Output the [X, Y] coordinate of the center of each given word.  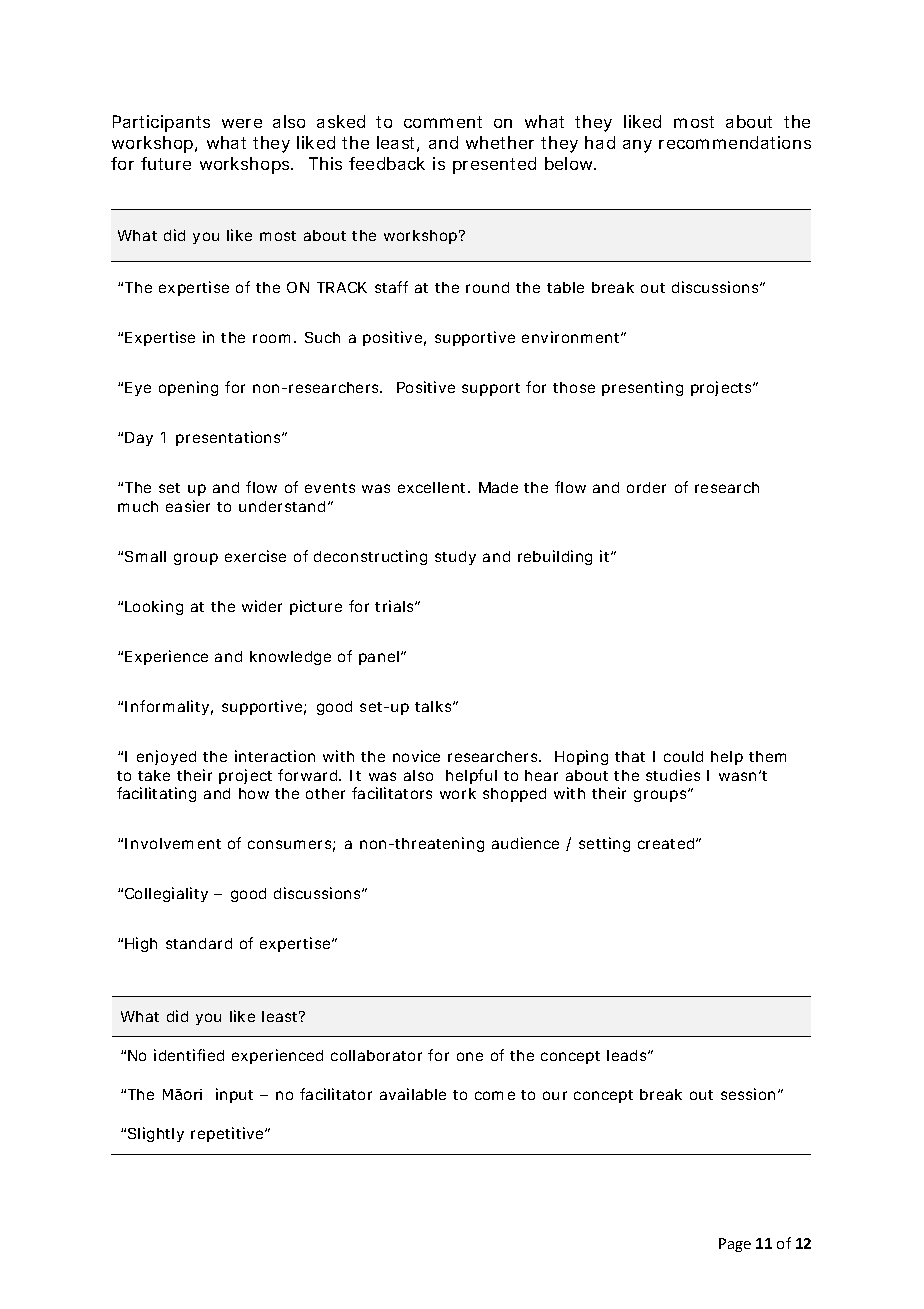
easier [188, 506]
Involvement [173, 843]
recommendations [735, 142]
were [242, 123]
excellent [434, 487]
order [646, 487]
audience [525, 843]
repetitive [229, 1134]
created [667, 843]
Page [735, 1245]
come [495, 1095]
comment [443, 122]
